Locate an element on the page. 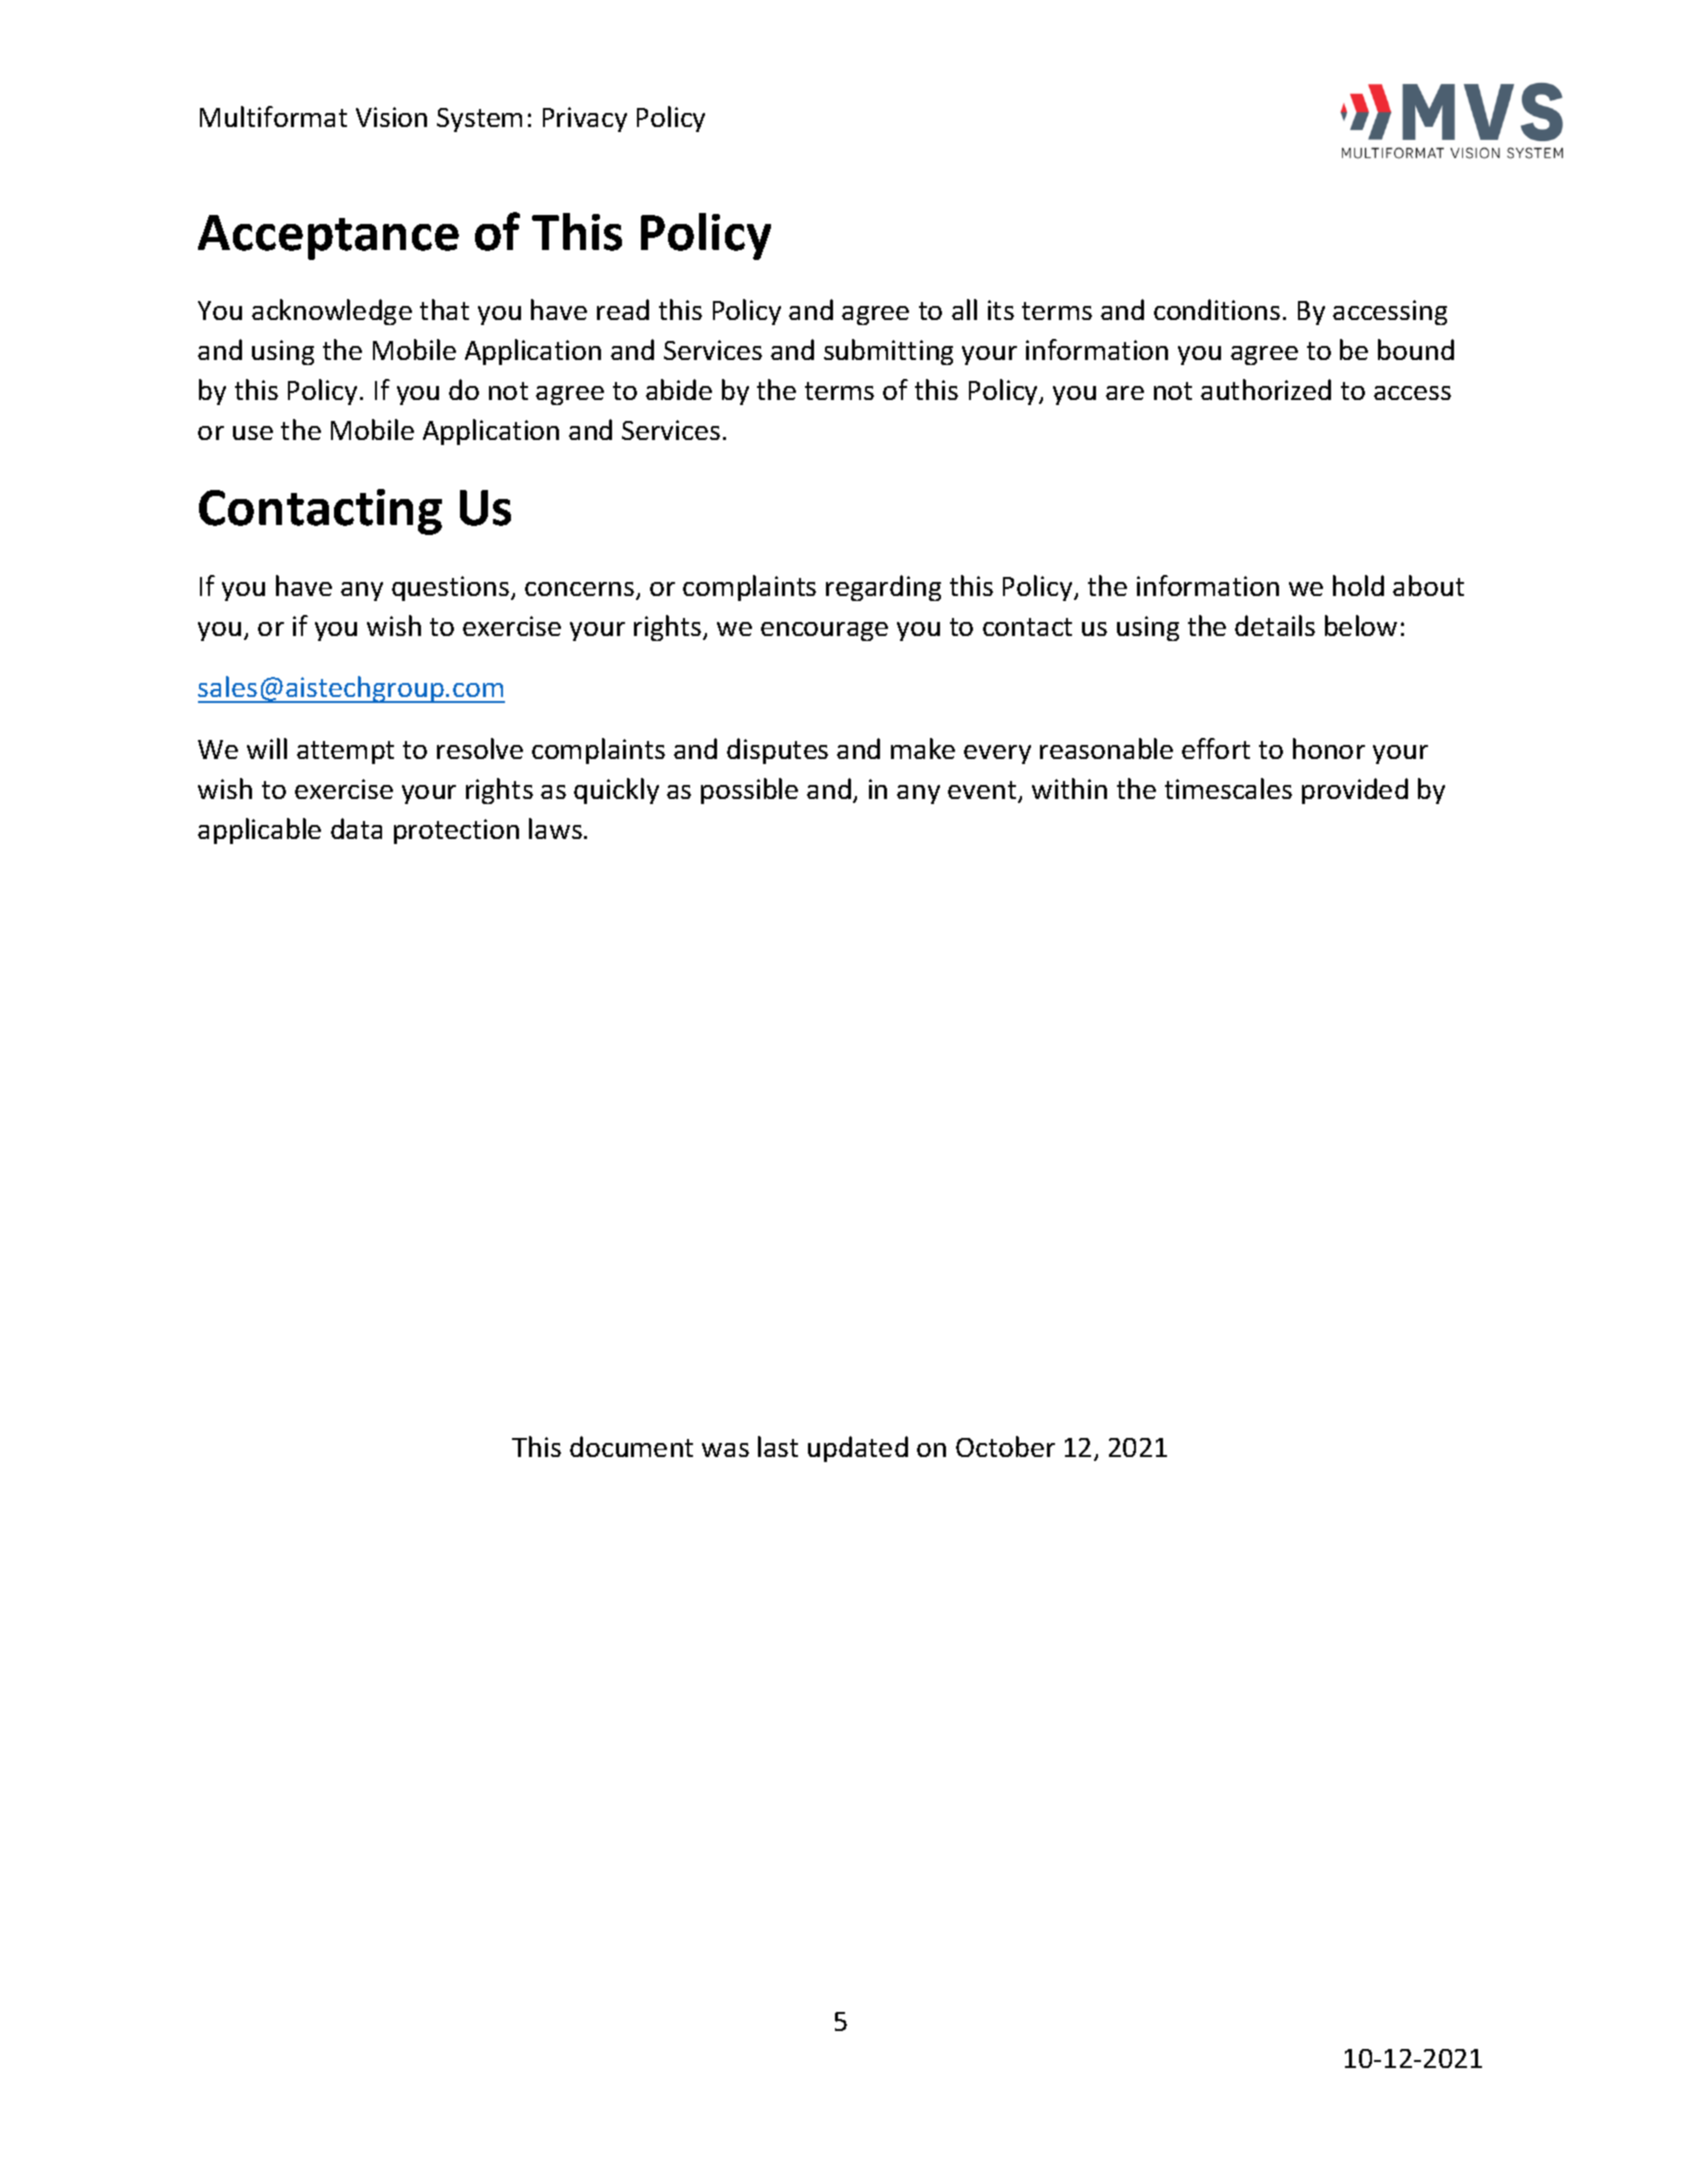  questions is located at coordinates (452, 588).
